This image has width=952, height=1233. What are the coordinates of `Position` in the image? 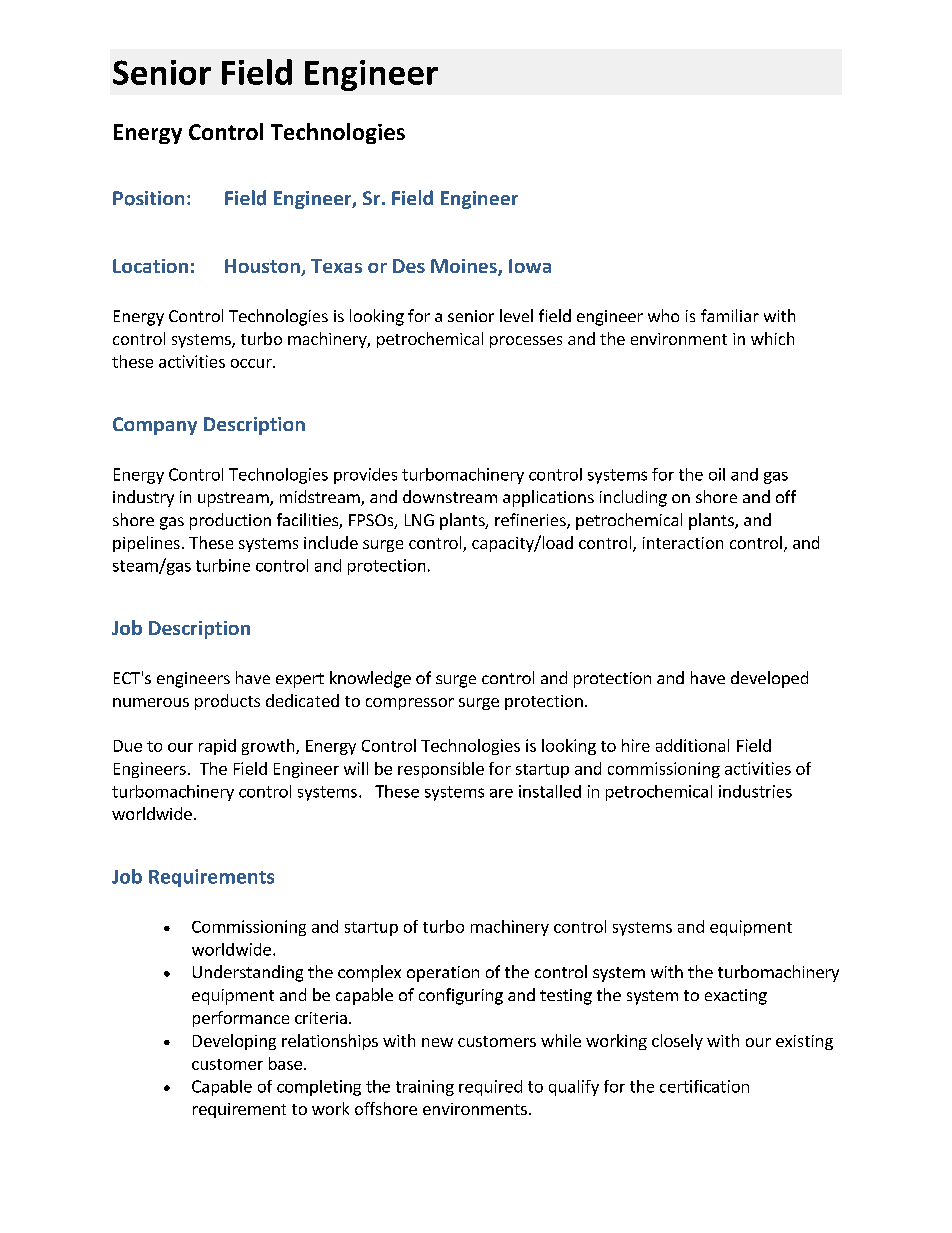 It's located at (148, 198).
